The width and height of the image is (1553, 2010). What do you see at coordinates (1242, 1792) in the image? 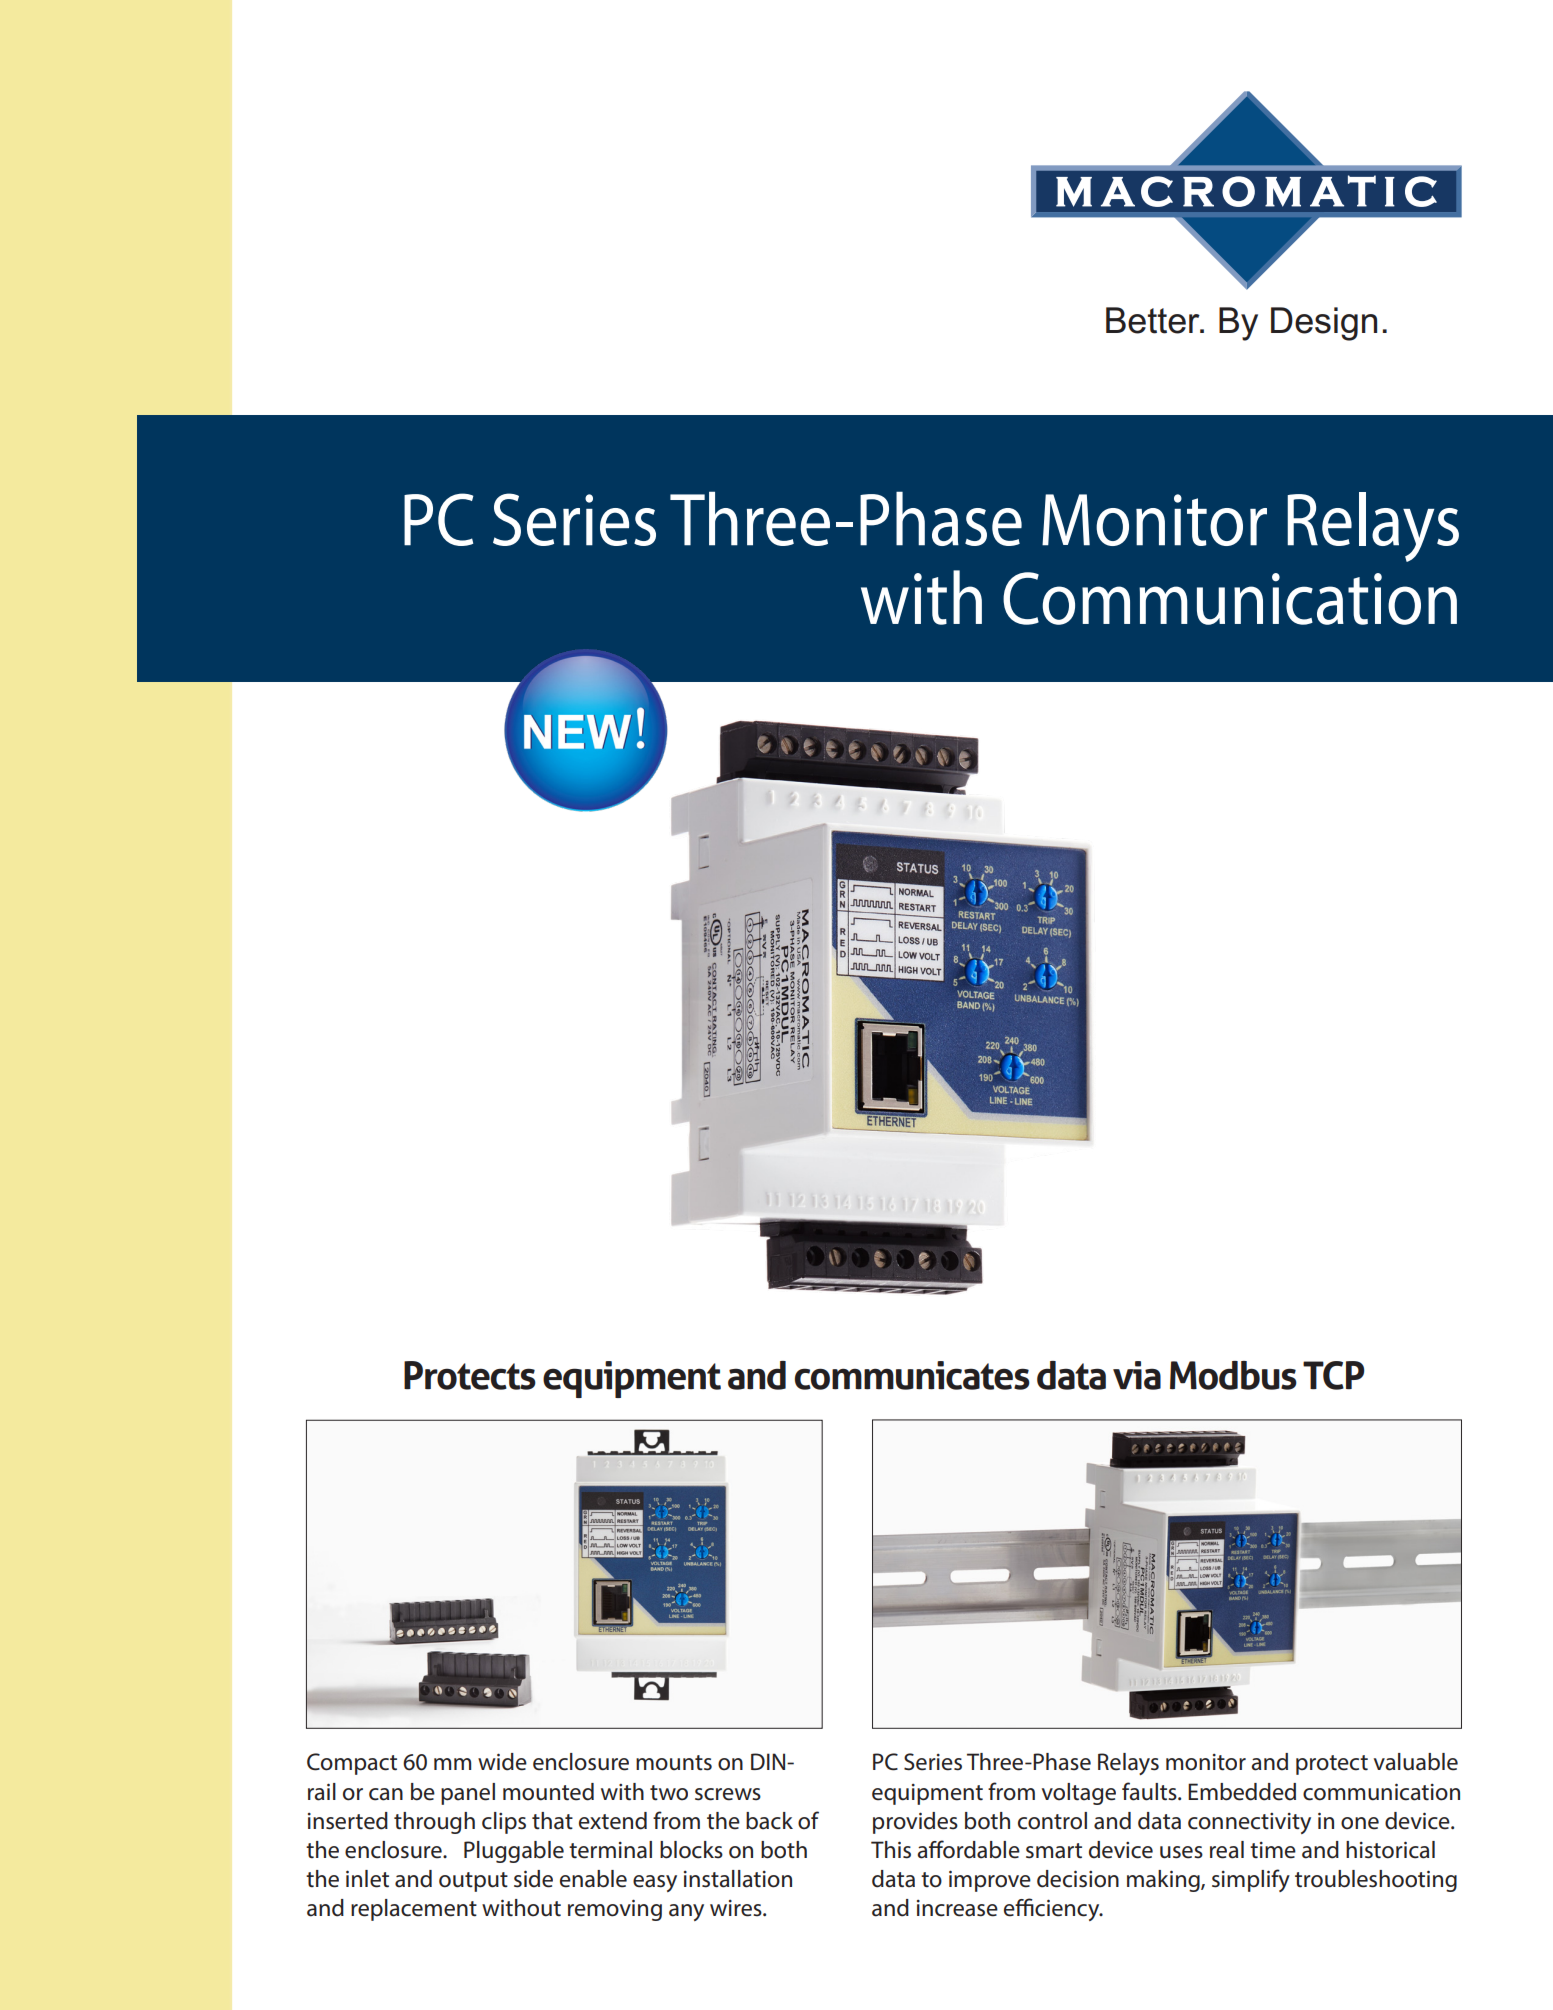
I see `Embedded` at bounding box center [1242, 1792].
